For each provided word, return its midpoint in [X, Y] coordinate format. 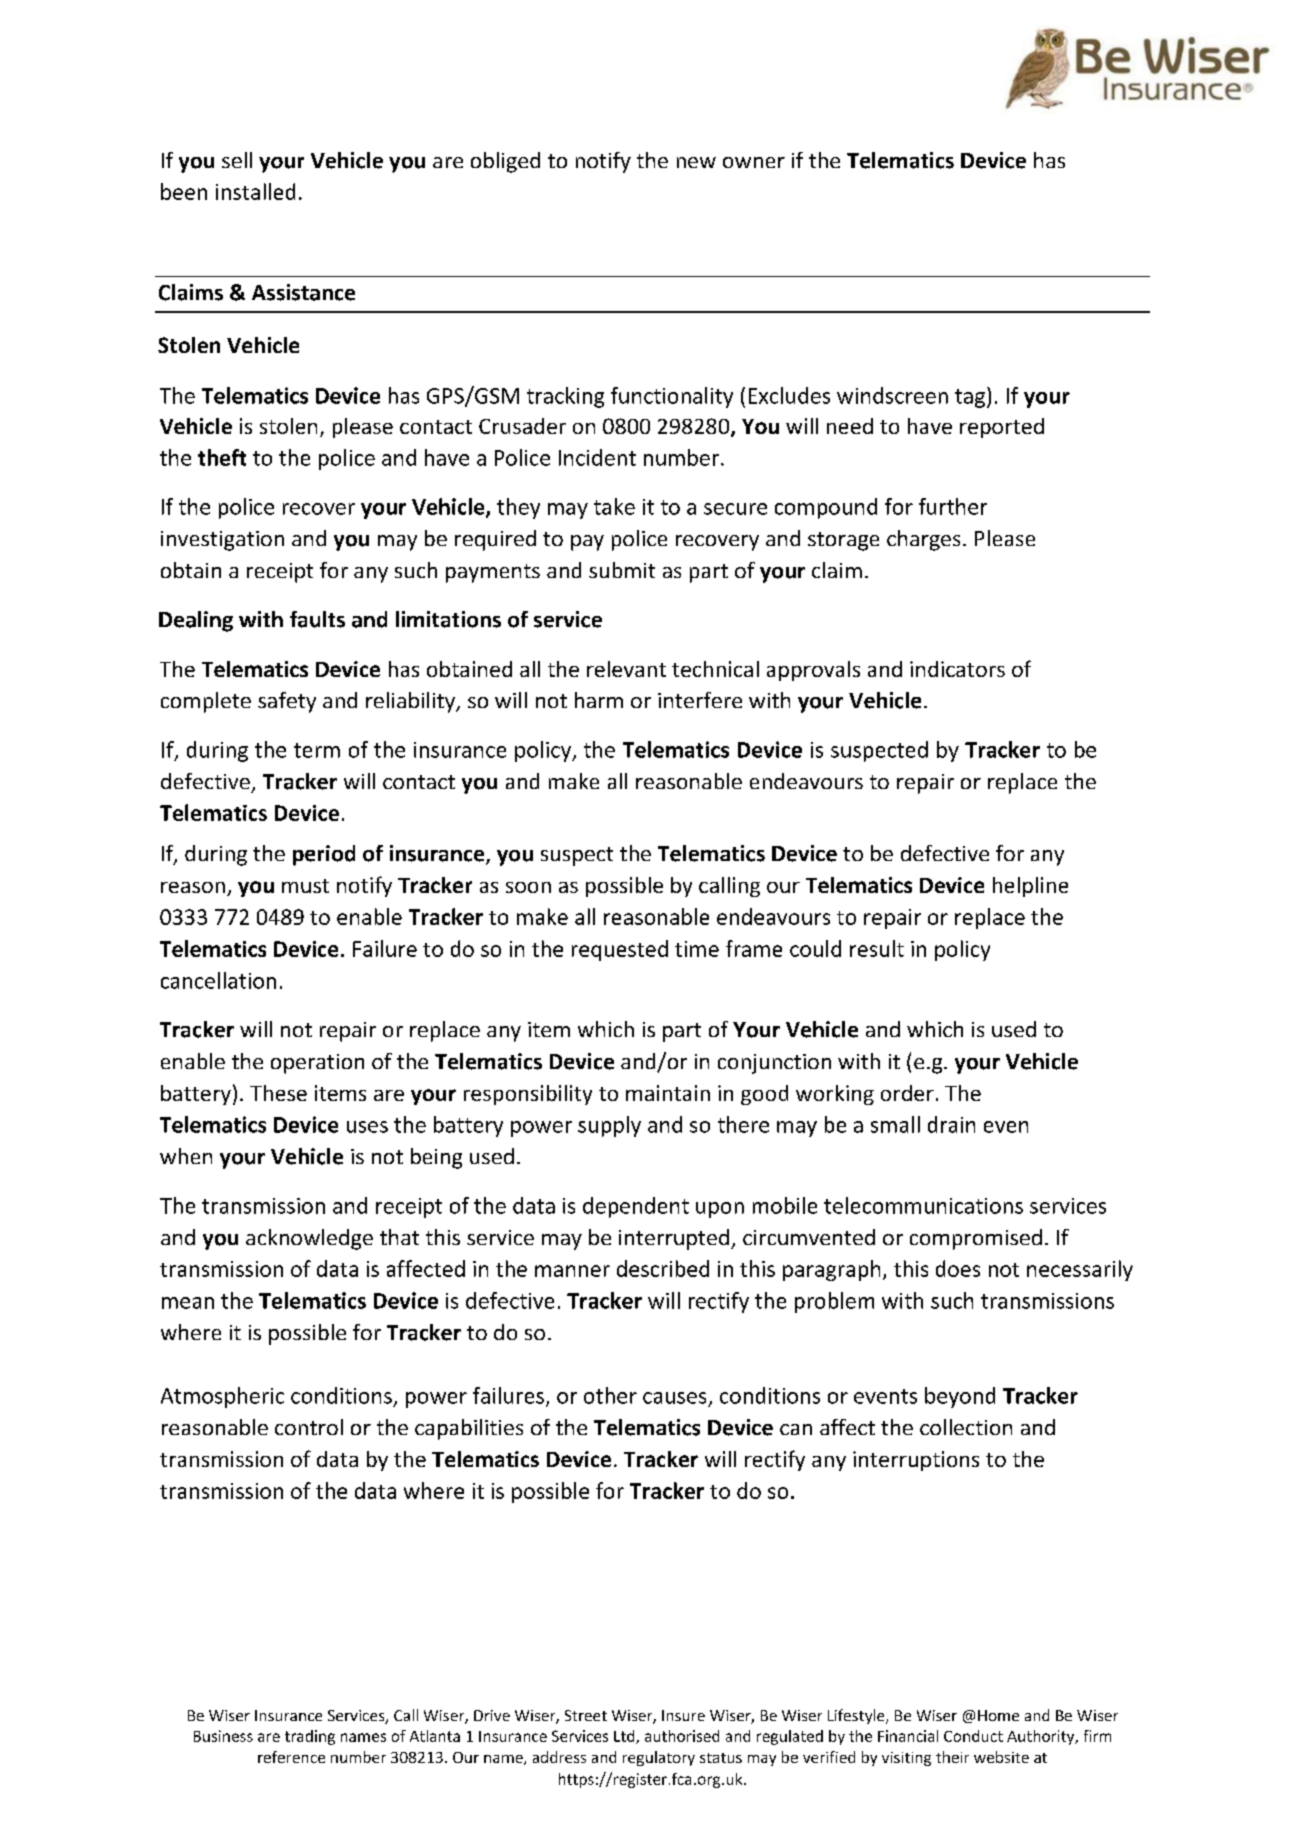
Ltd [625, 1737]
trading [310, 1737]
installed [255, 191]
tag [971, 397]
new [696, 162]
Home [998, 1715]
